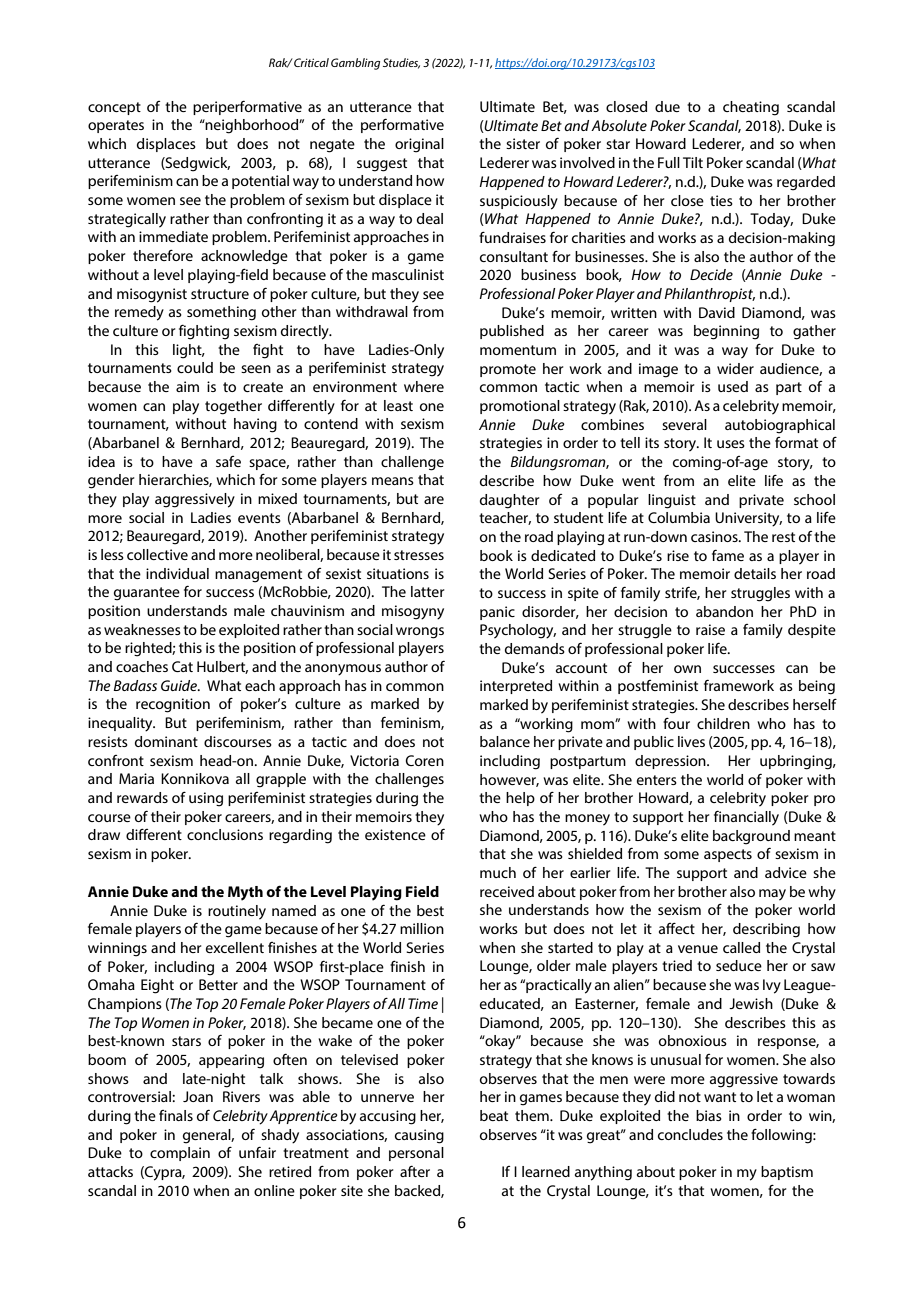 Image resolution: width=924 pixels, height=1308 pixels. I want to click on promote, so click(508, 370).
